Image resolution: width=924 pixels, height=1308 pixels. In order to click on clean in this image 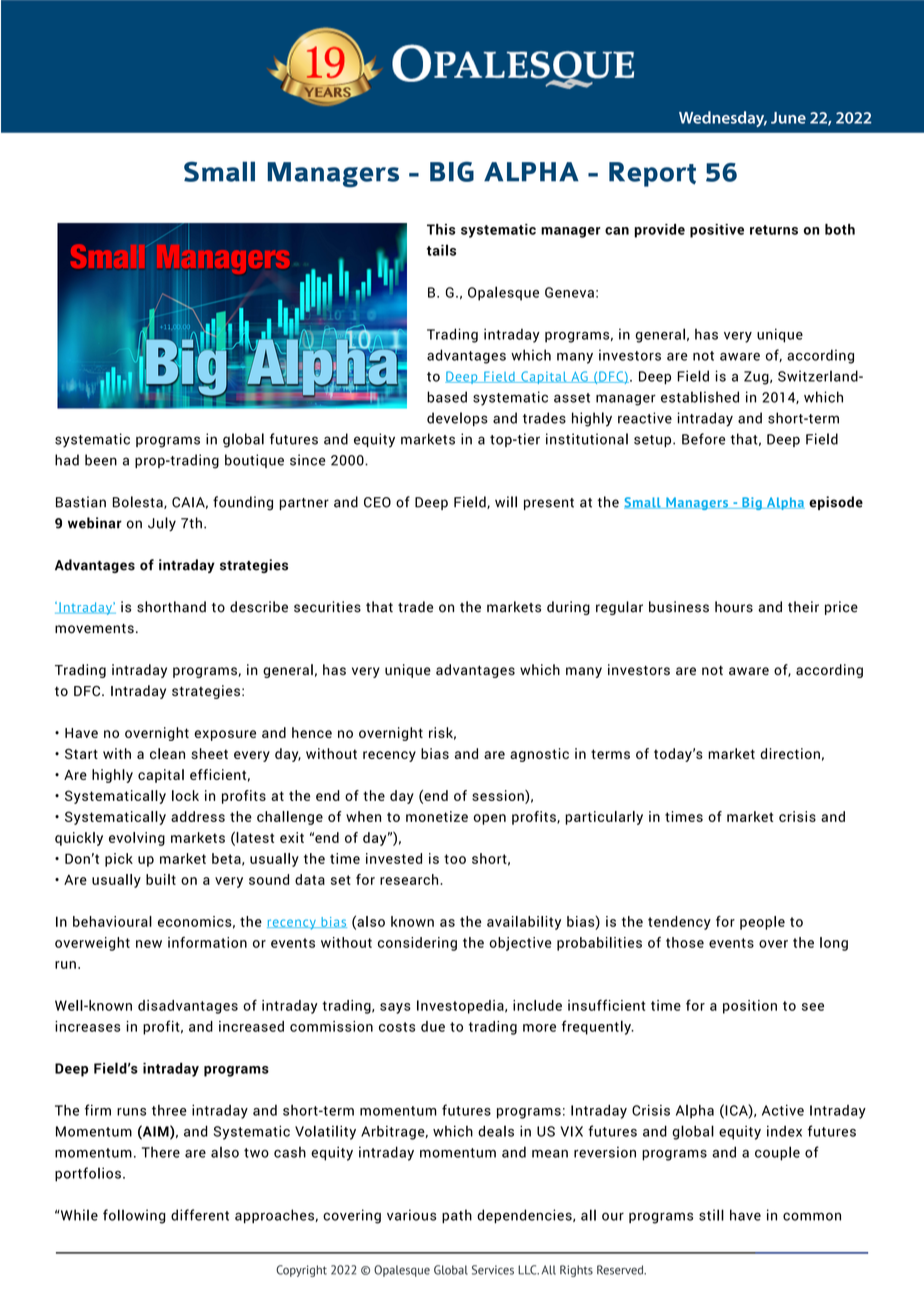, I will do `click(167, 753)`.
